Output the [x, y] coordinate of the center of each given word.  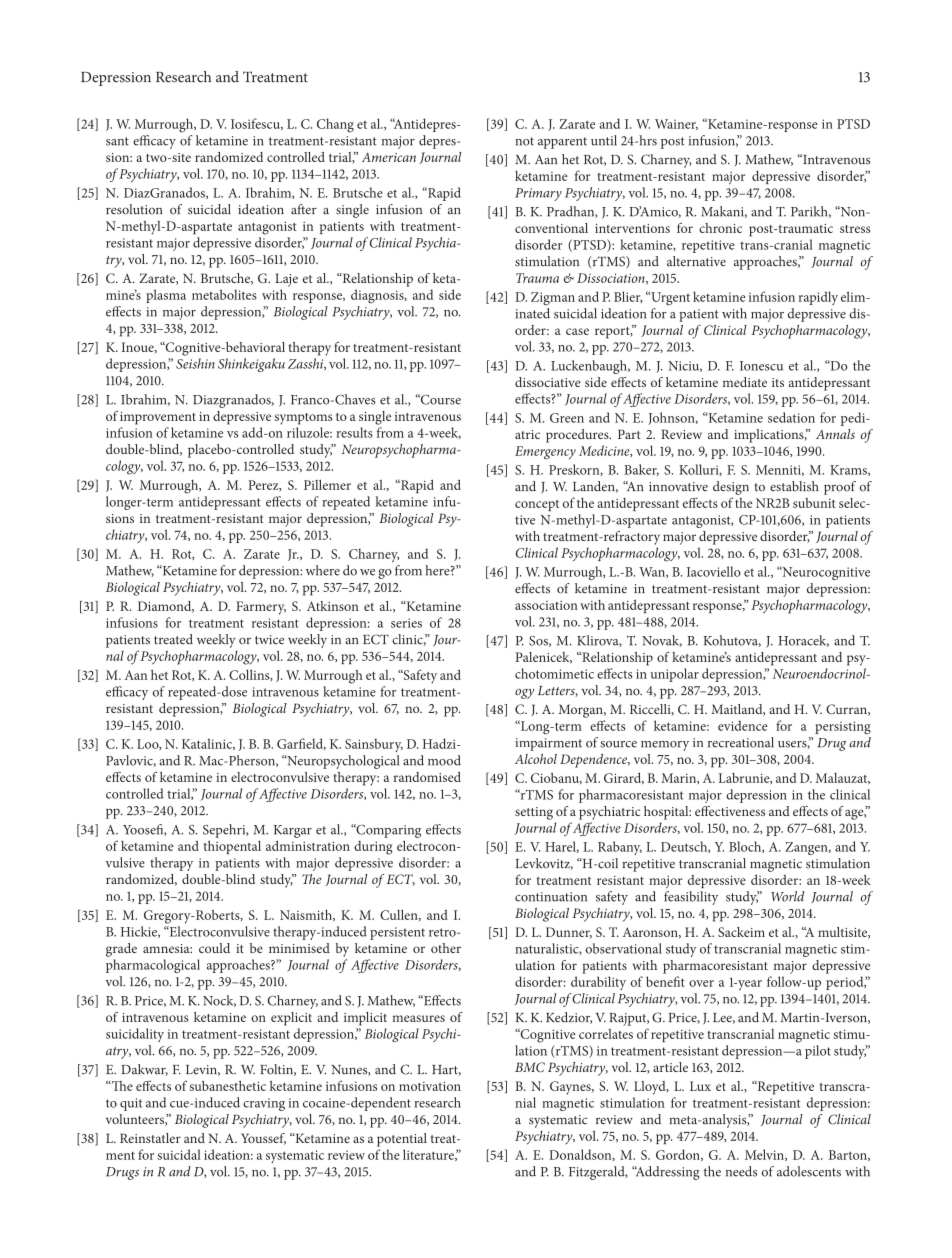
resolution [134, 209]
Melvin [765, 1155]
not [524, 141]
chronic [720, 228]
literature [429, 1155]
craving [264, 1104]
